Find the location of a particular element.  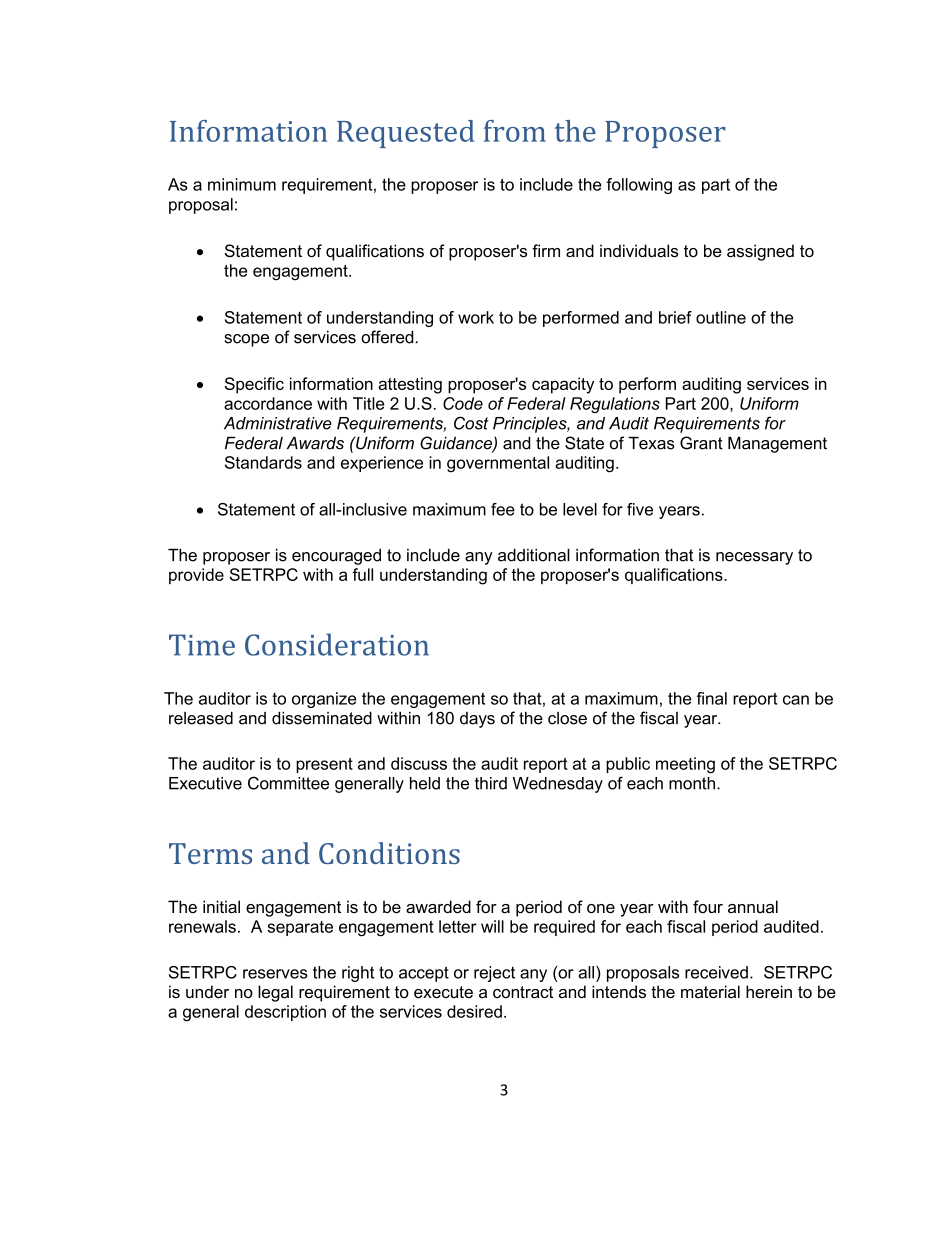

reject is located at coordinates (494, 974).
